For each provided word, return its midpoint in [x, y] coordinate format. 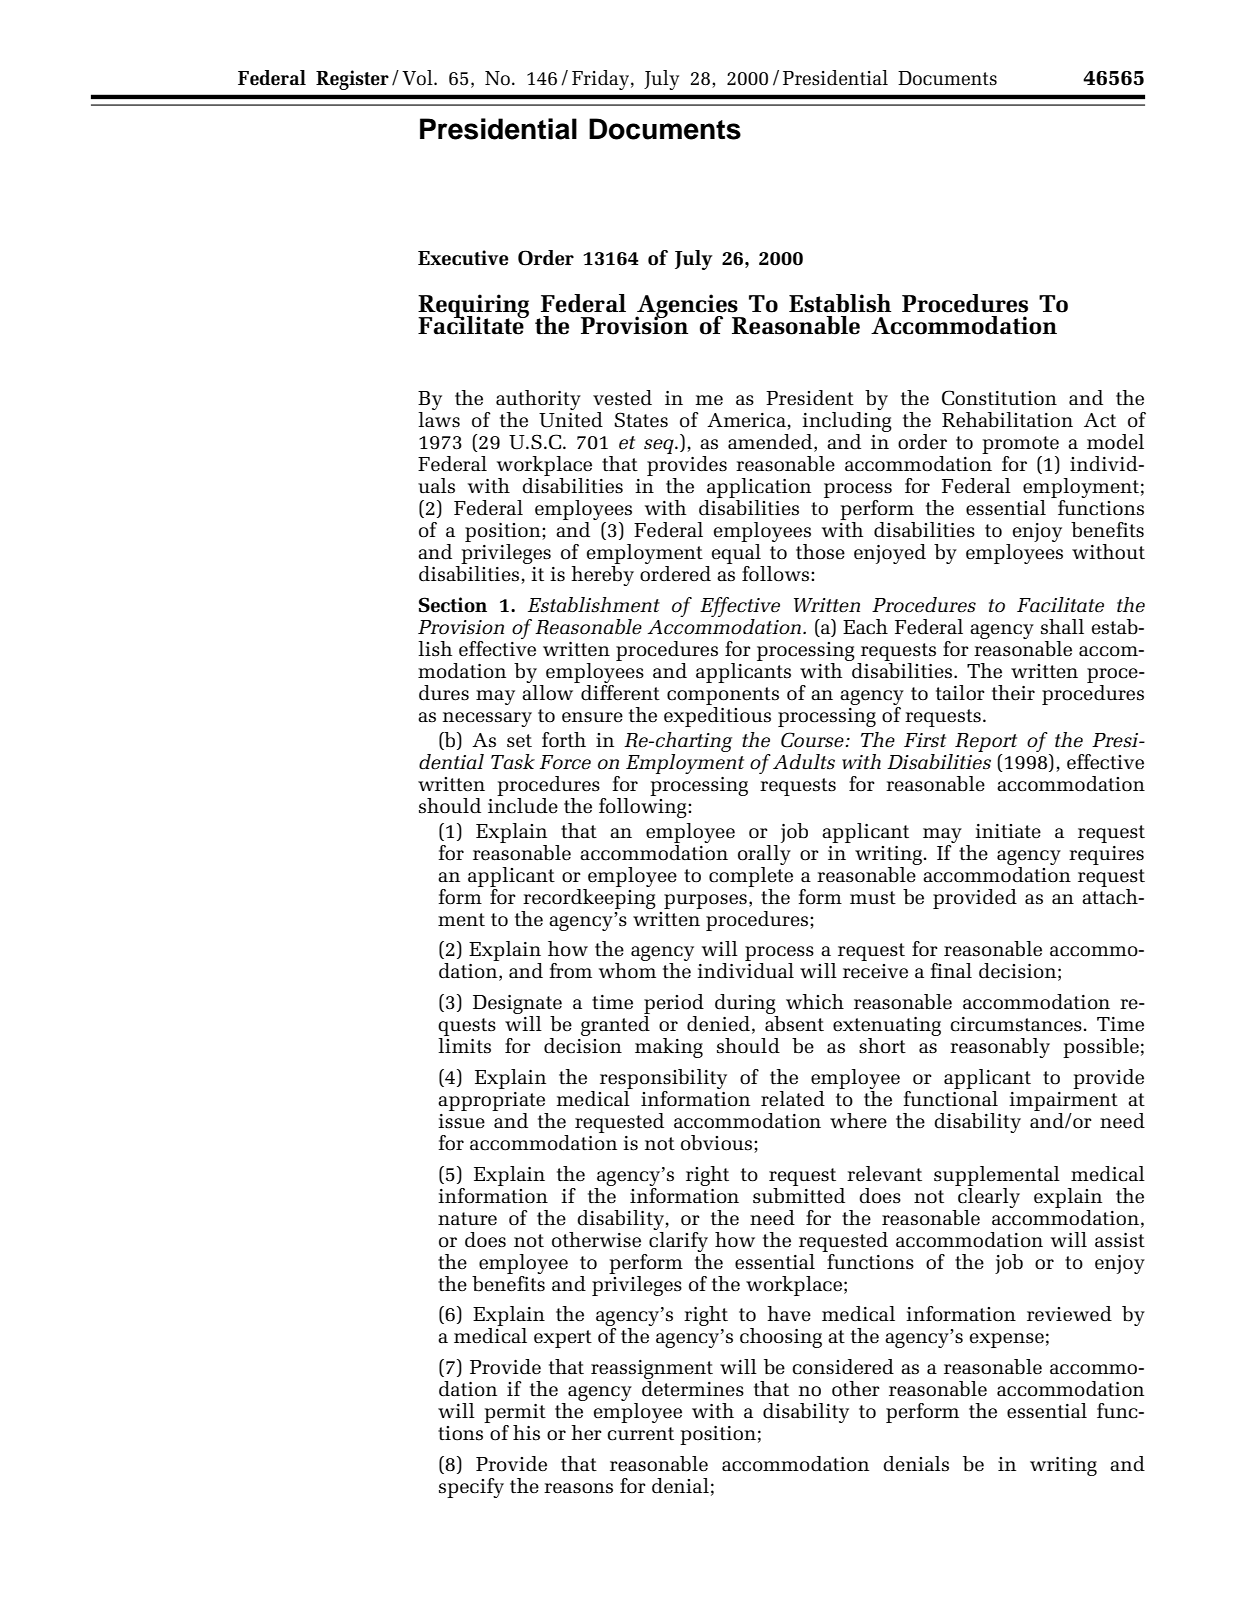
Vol [418, 78]
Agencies [687, 307]
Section [453, 605]
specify [471, 1488]
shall [1062, 627]
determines [693, 1389]
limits [464, 1046]
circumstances [1016, 1024]
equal [737, 555]
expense [1007, 1340]
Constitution [999, 398]
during [746, 1005]
